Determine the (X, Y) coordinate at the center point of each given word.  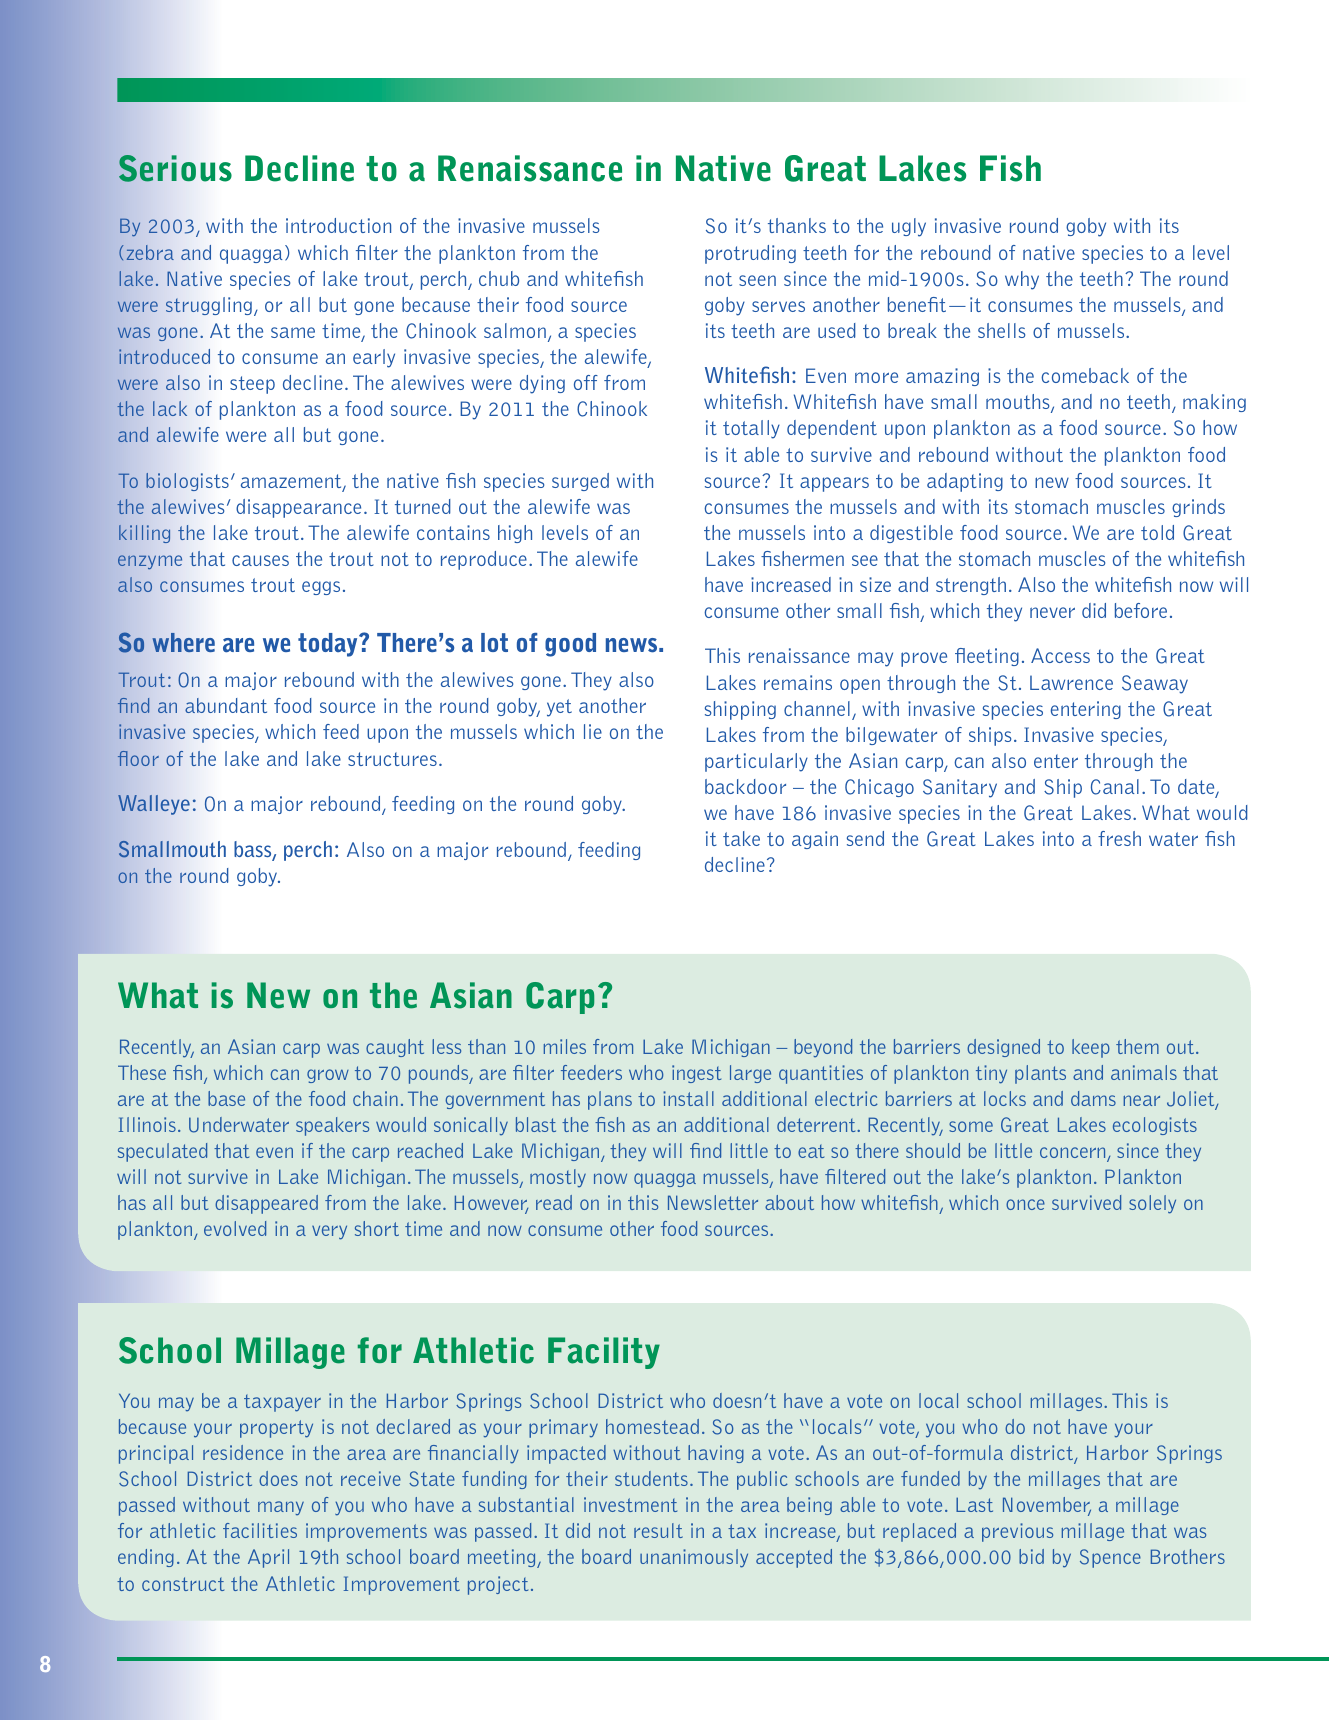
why (1022, 280)
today (329, 645)
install (688, 1098)
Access (1060, 655)
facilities (260, 1530)
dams (1093, 1098)
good (570, 645)
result (658, 1530)
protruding (750, 254)
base (226, 1098)
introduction (338, 225)
